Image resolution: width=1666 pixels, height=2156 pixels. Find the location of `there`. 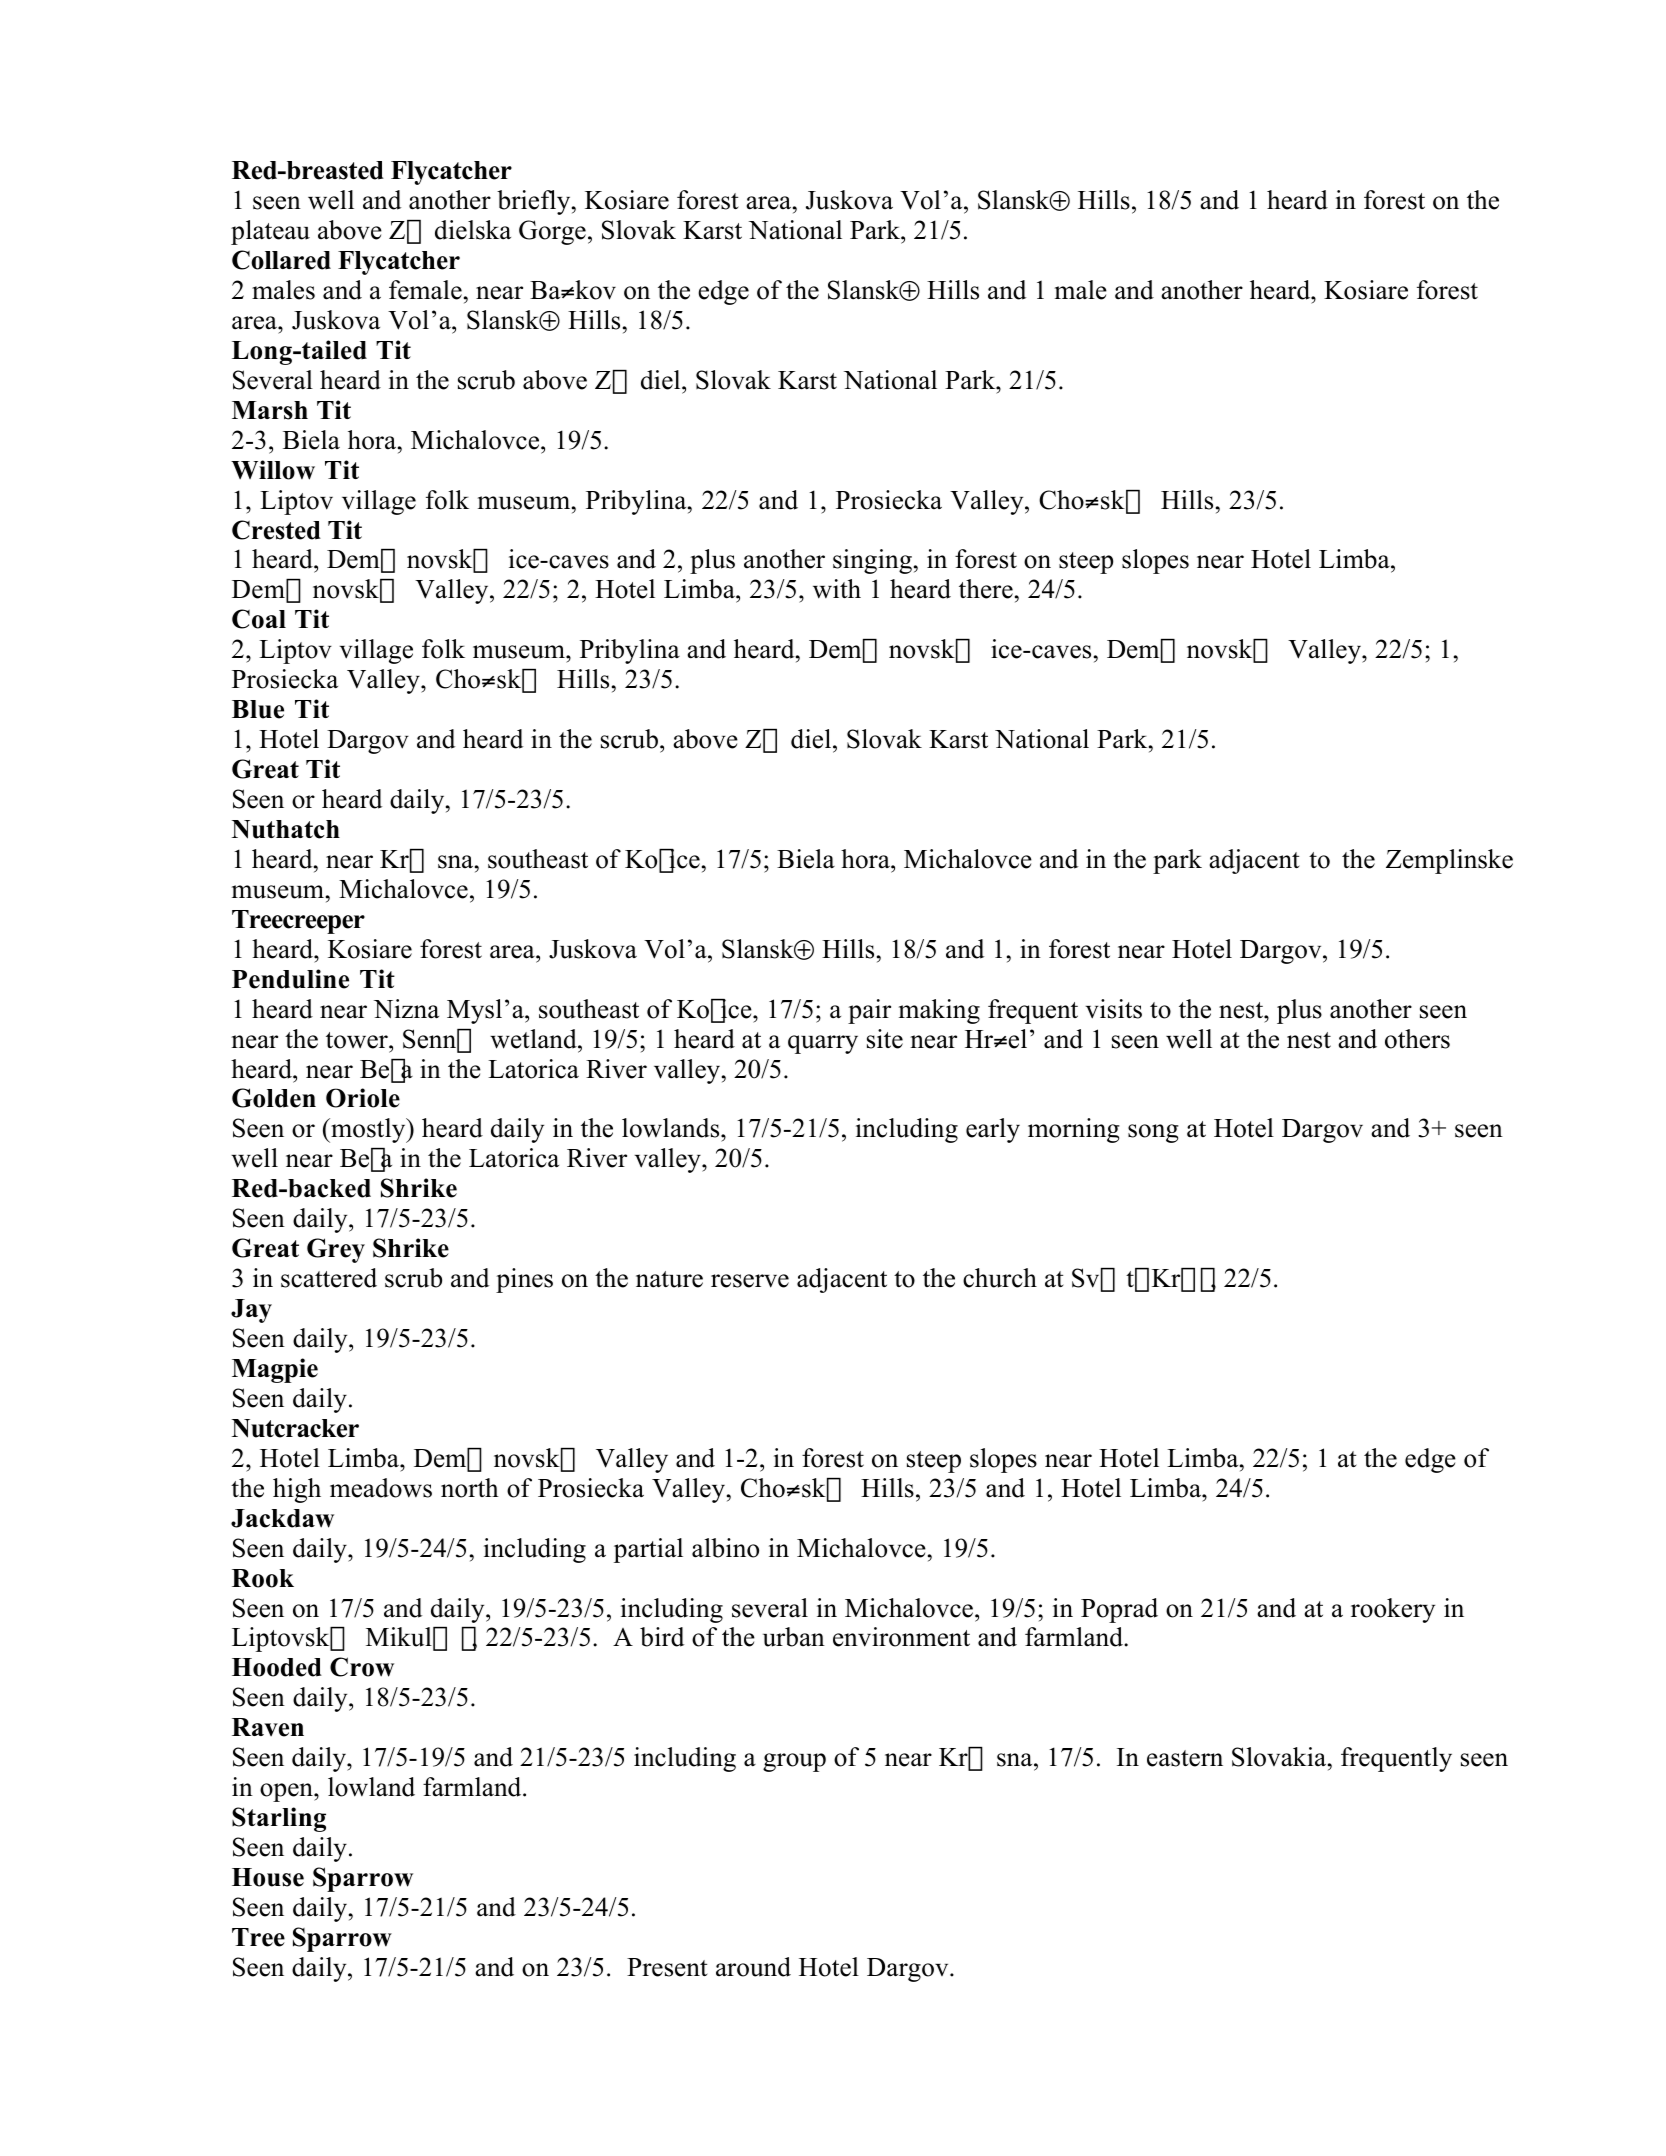

there is located at coordinates (986, 589).
